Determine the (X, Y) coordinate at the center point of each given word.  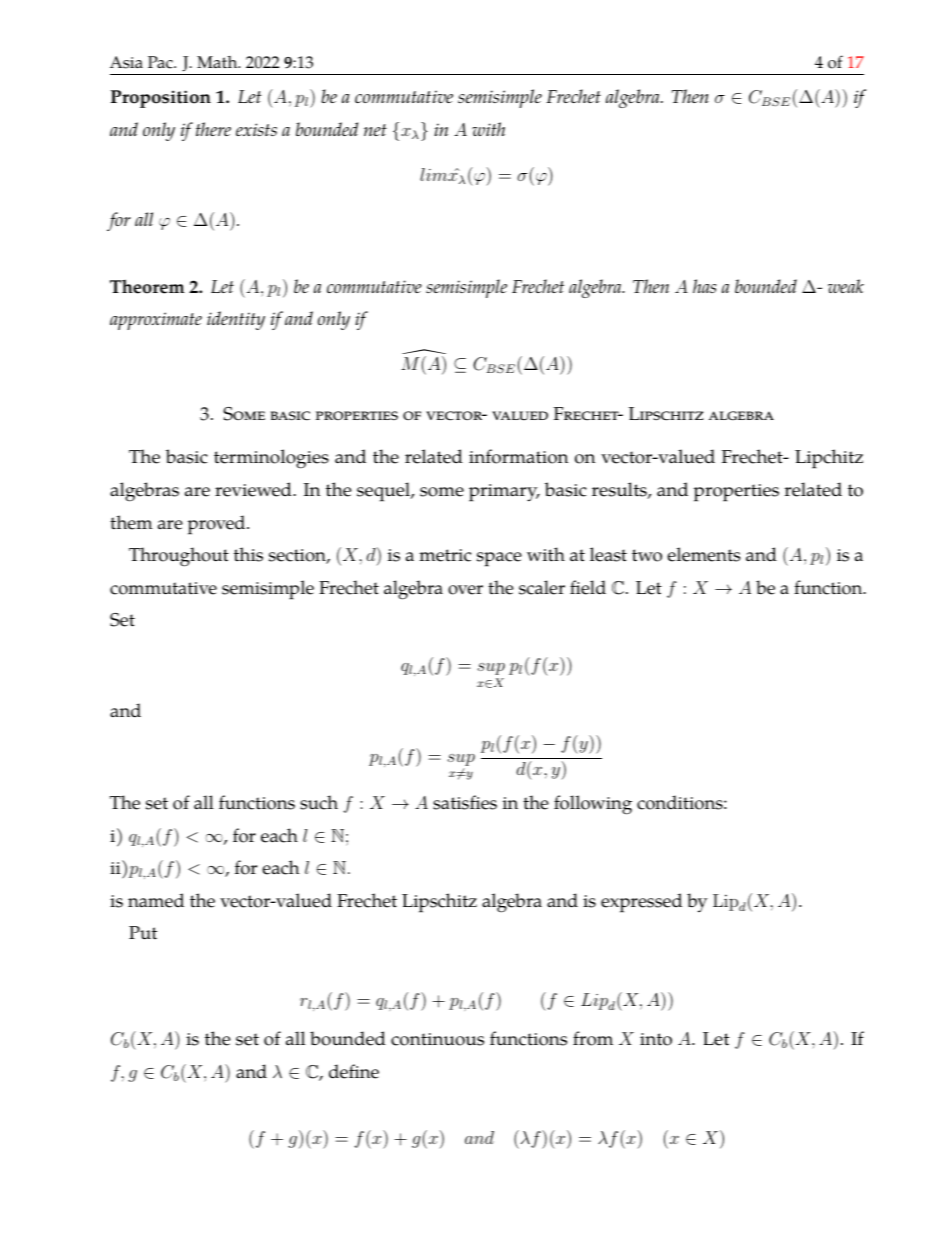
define (354, 1071)
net (375, 130)
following (593, 805)
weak (846, 286)
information (518, 456)
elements (704, 554)
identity (236, 320)
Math (218, 62)
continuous (437, 1039)
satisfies (465, 802)
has (704, 286)
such (319, 802)
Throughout (179, 557)
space (499, 559)
